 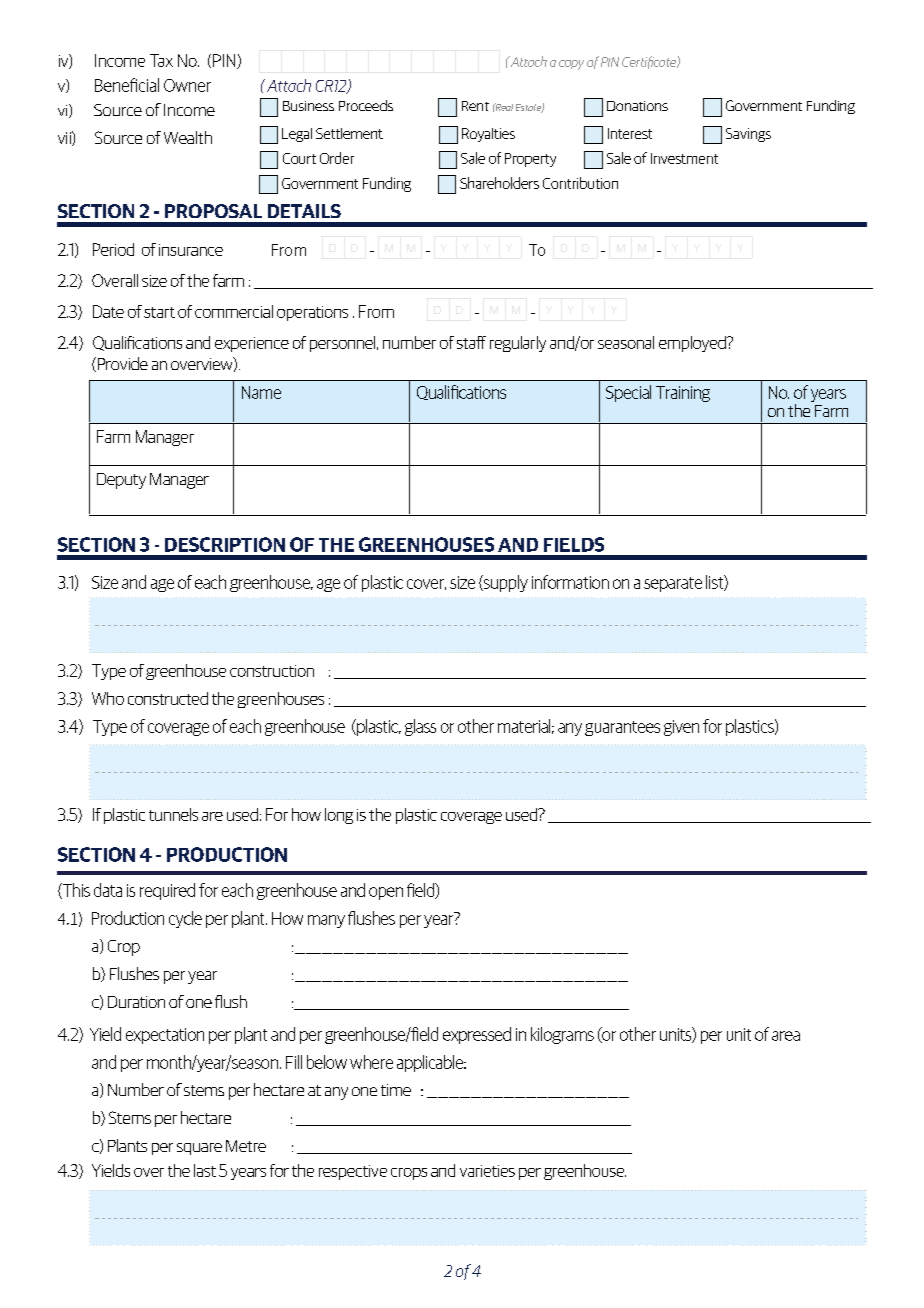 I want to click on separate, so click(x=673, y=584).
